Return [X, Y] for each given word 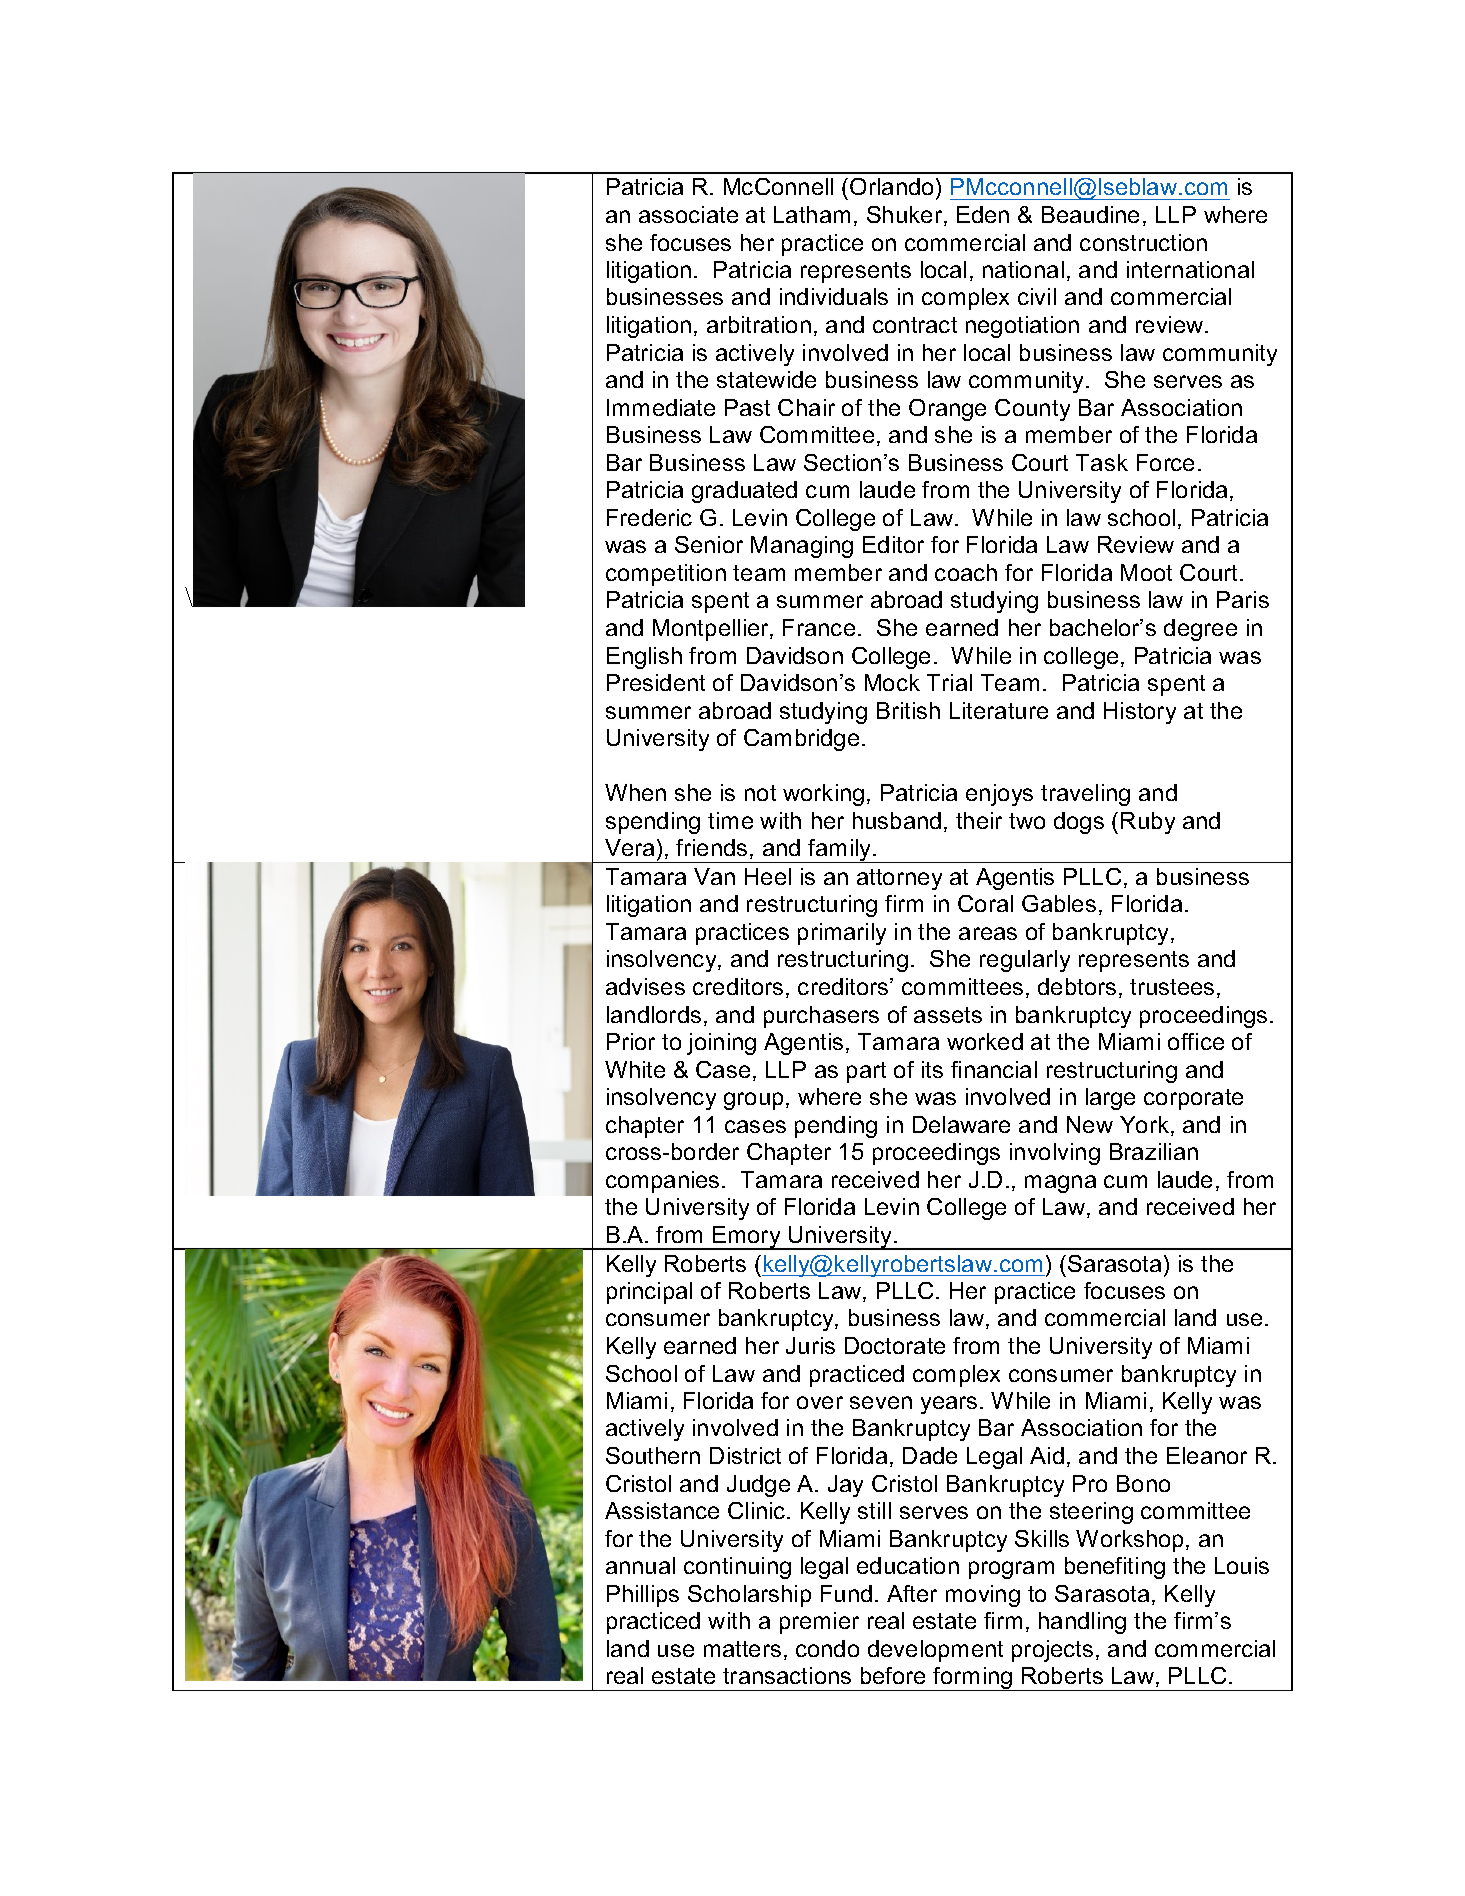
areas [988, 933]
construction [1143, 242]
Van [714, 876]
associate [688, 214]
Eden [983, 214]
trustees [1172, 987]
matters [742, 1649]
